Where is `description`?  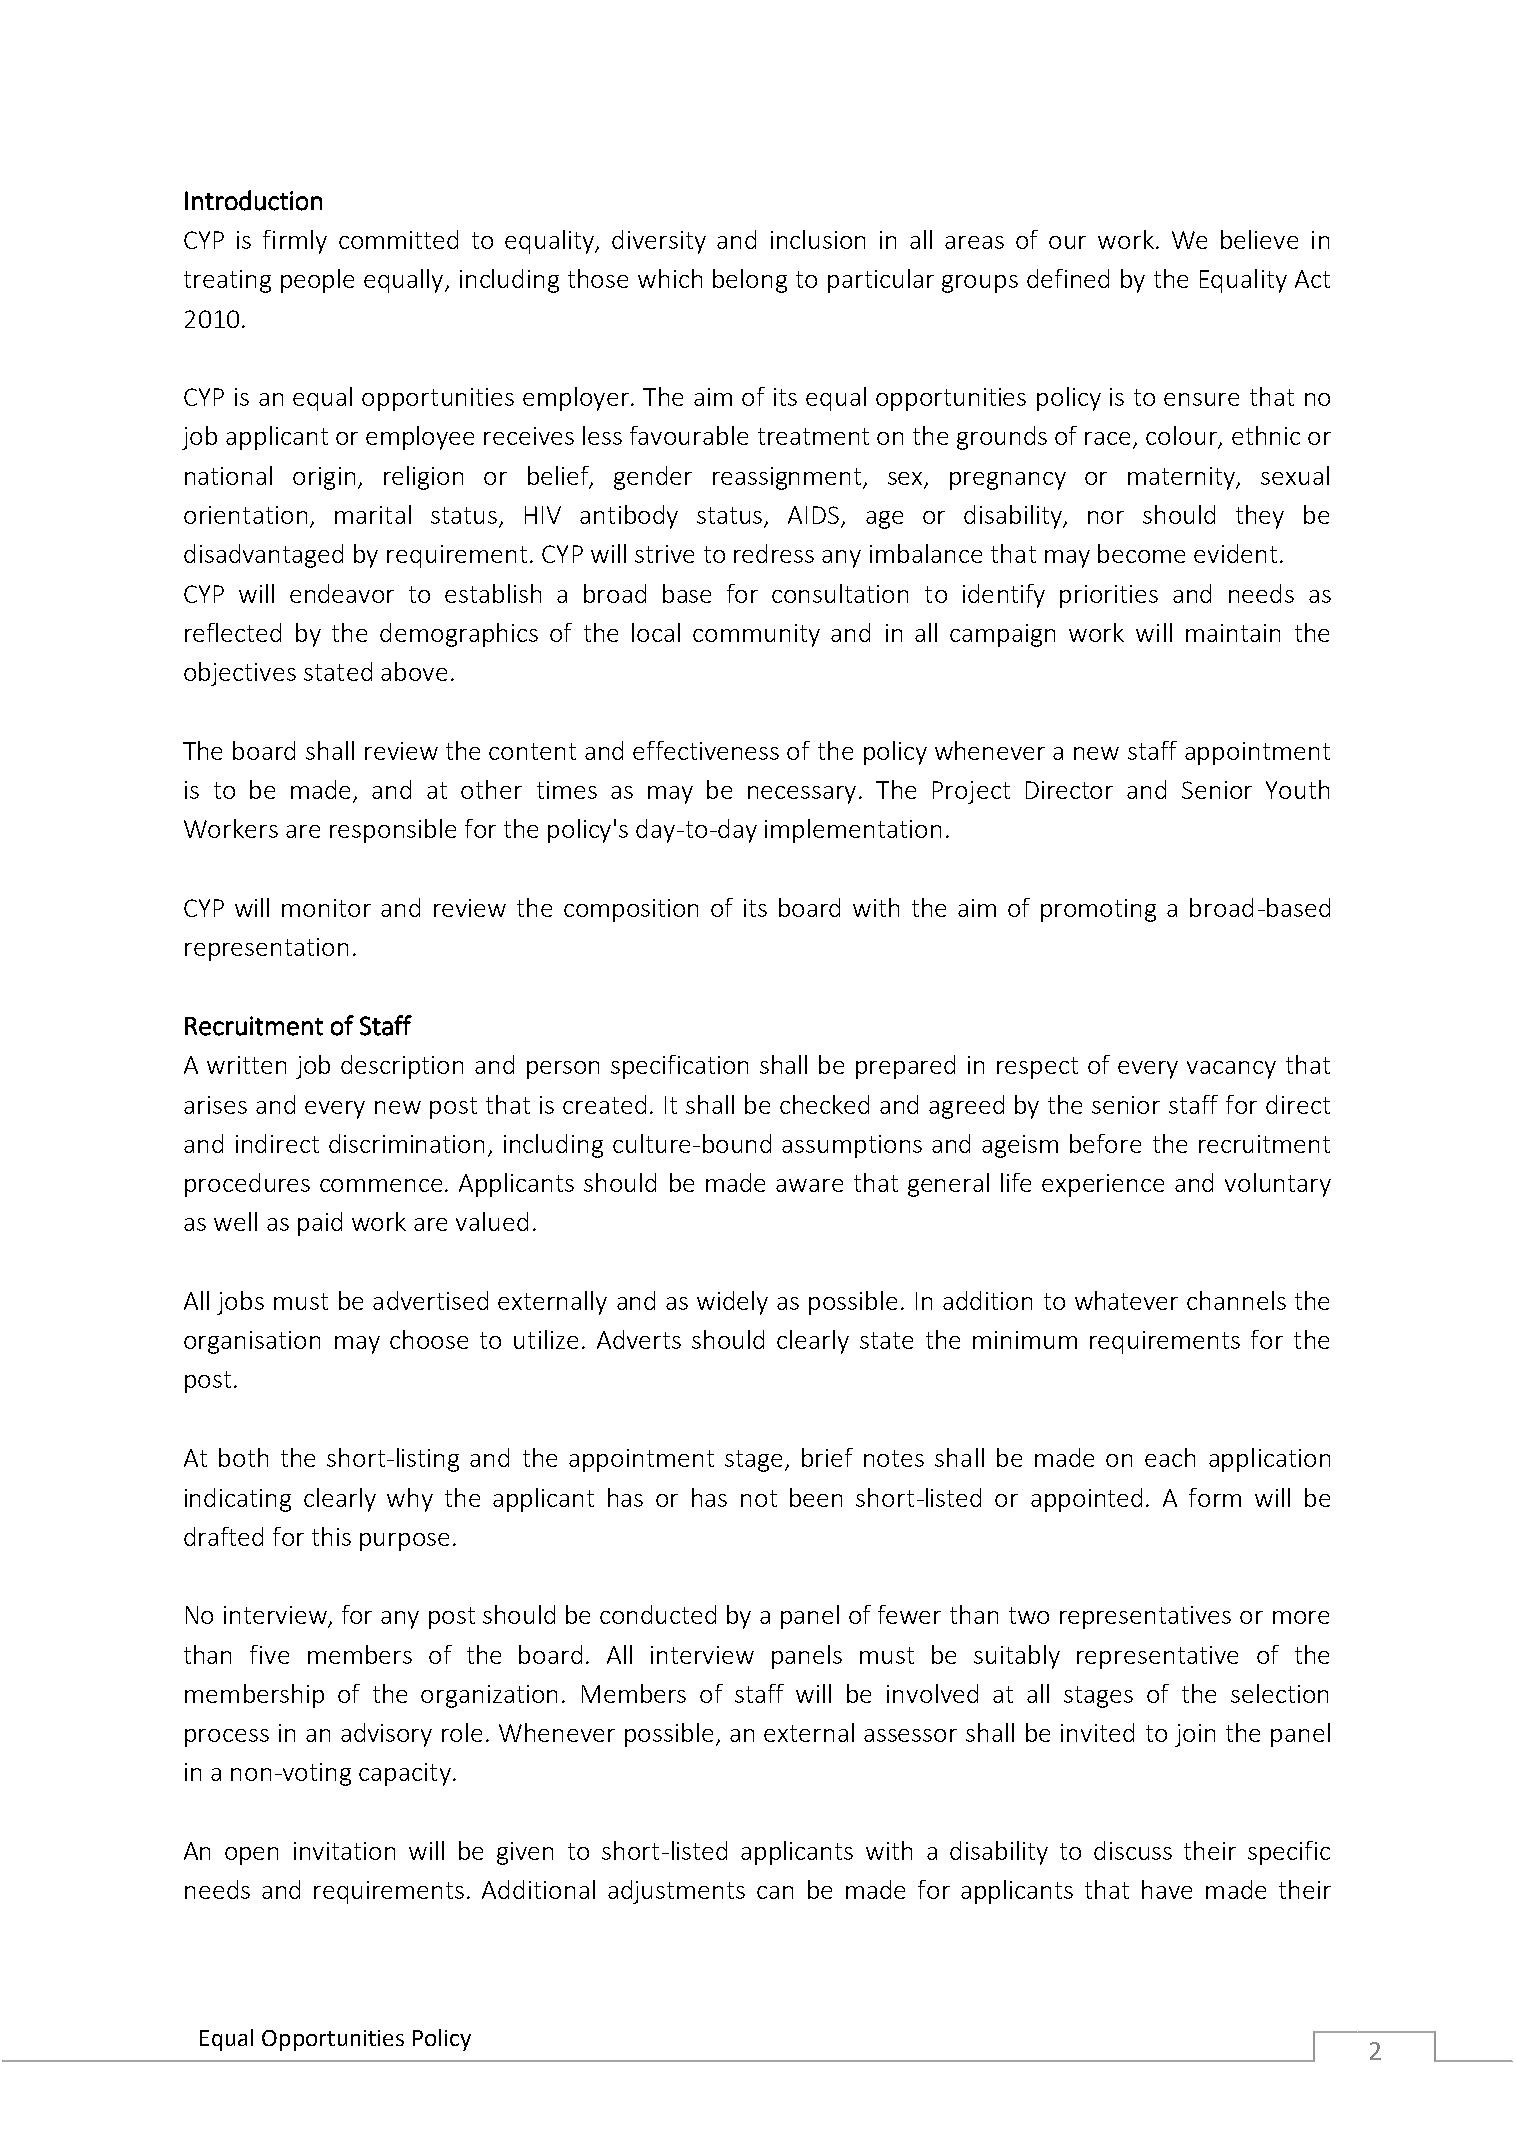 description is located at coordinates (402, 1067).
